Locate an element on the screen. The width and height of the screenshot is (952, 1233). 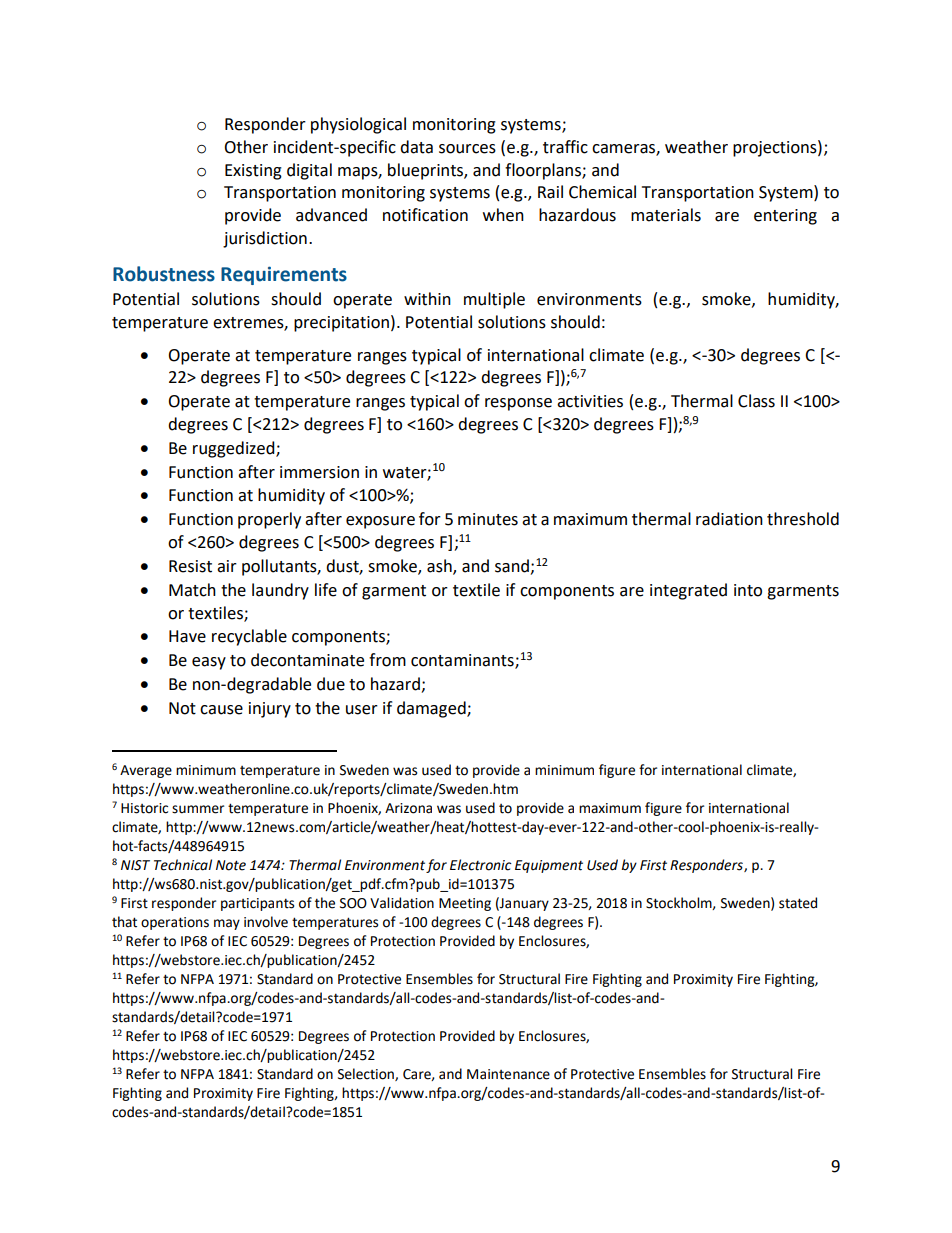
Existing is located at coordinates (253, 172).
